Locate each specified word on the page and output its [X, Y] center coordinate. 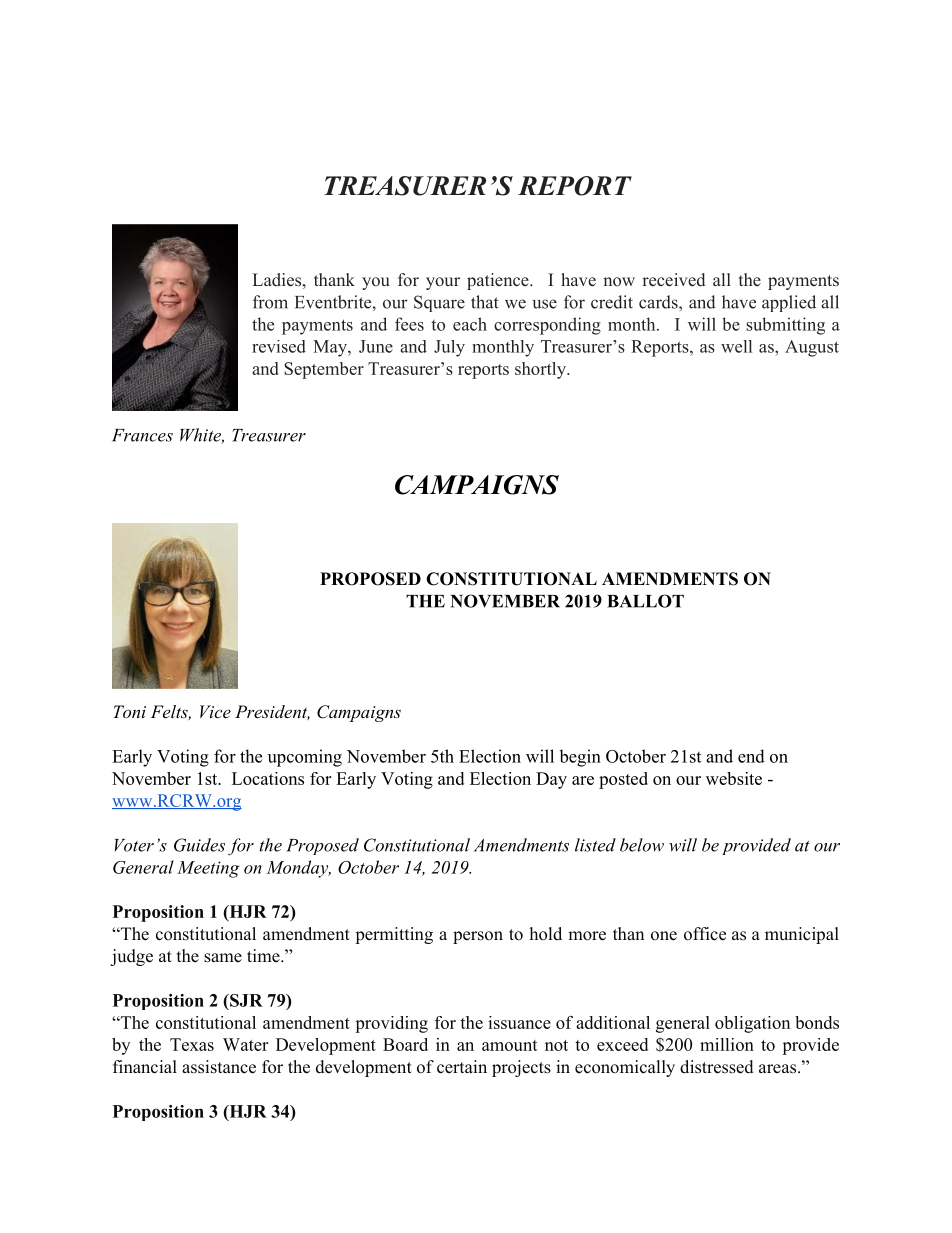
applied [789, 303]
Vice [215, 711]
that [485, 302]
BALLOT [645, 601]
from [270, 302]
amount [510, 1045]
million [727, 1044]
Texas [192, 1044]
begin [580, 758]
